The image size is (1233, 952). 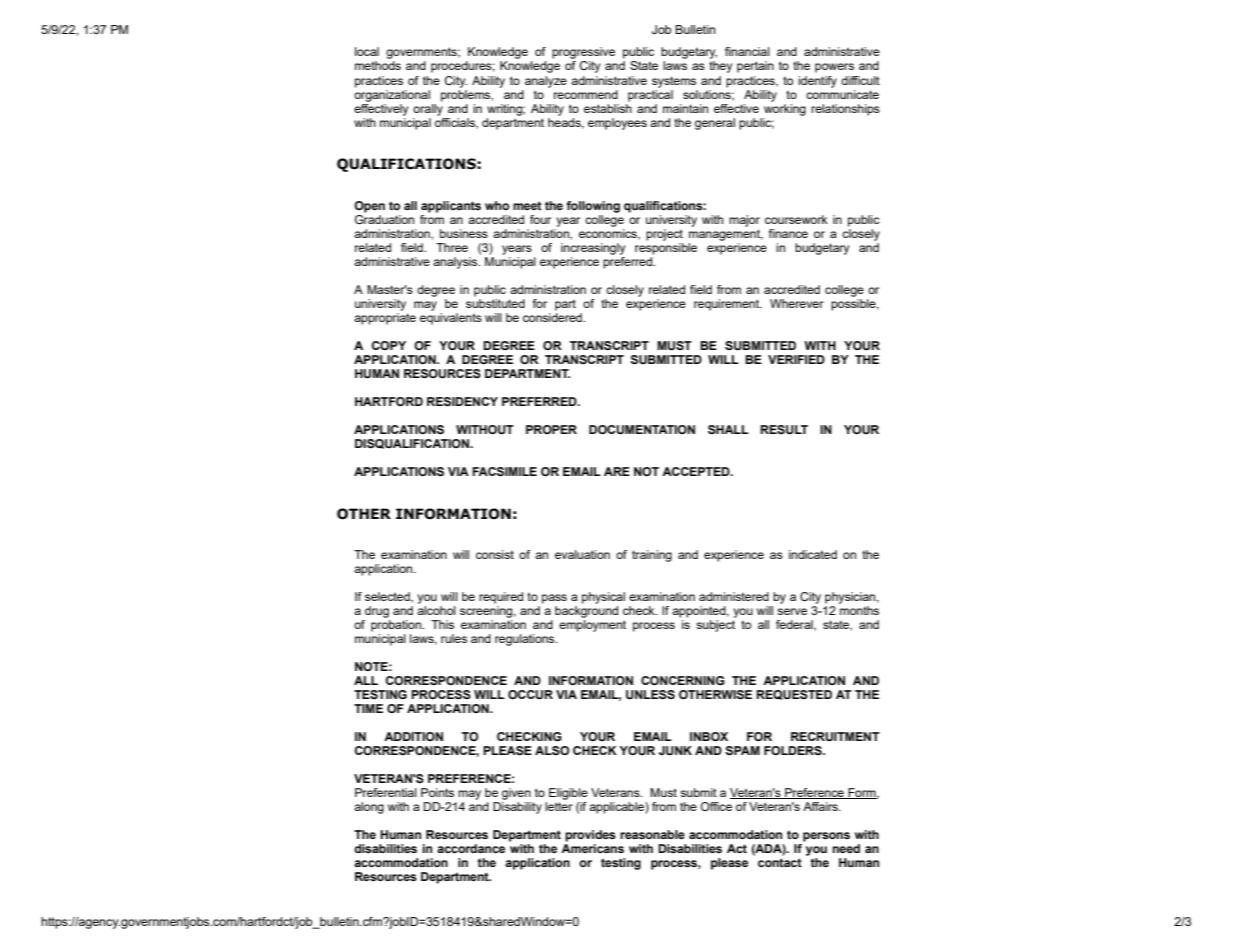 I want to click on DOCUMENTATION, so click(x=642, y=430).
